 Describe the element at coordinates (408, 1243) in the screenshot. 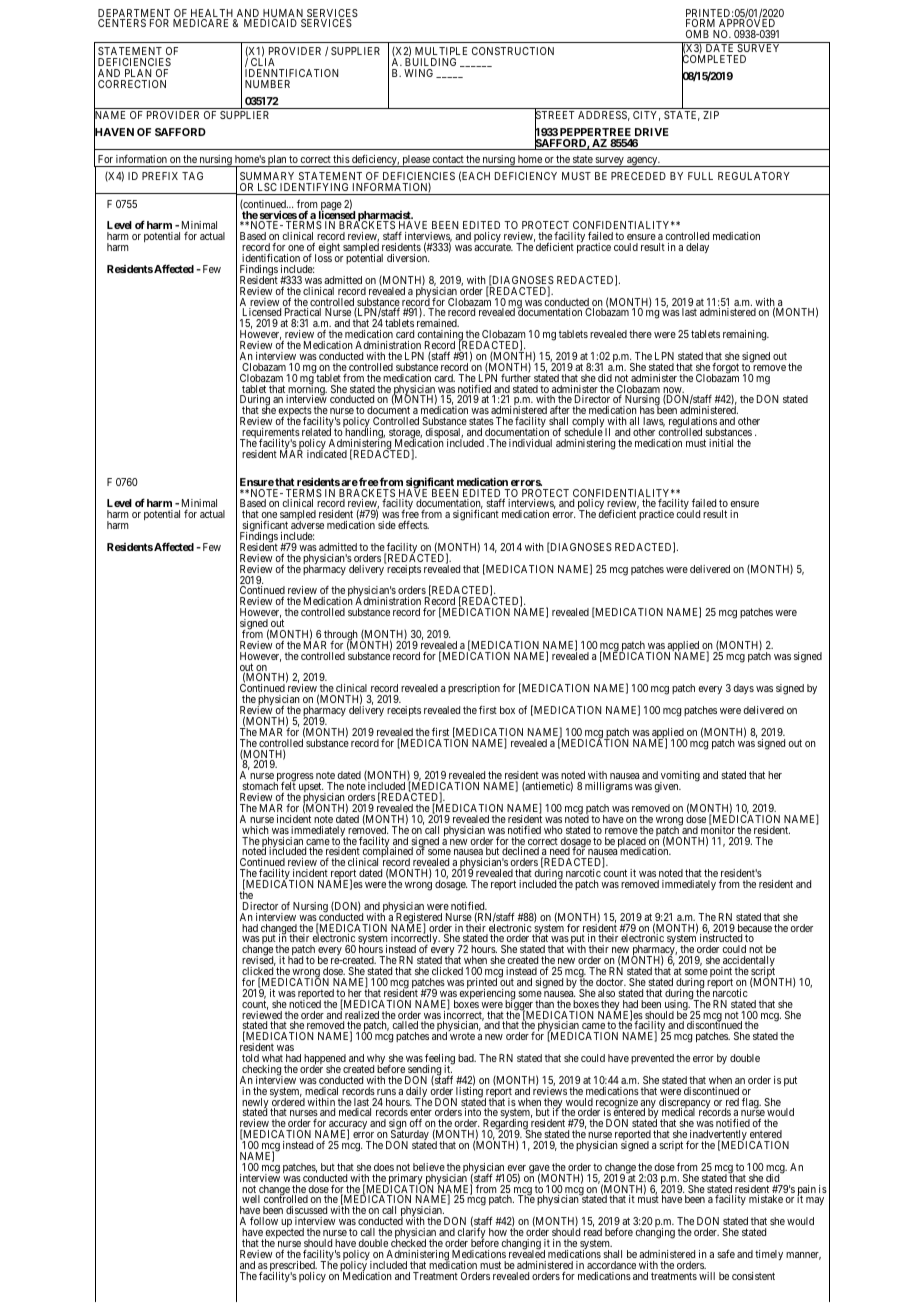

I see `checked` at that location.
